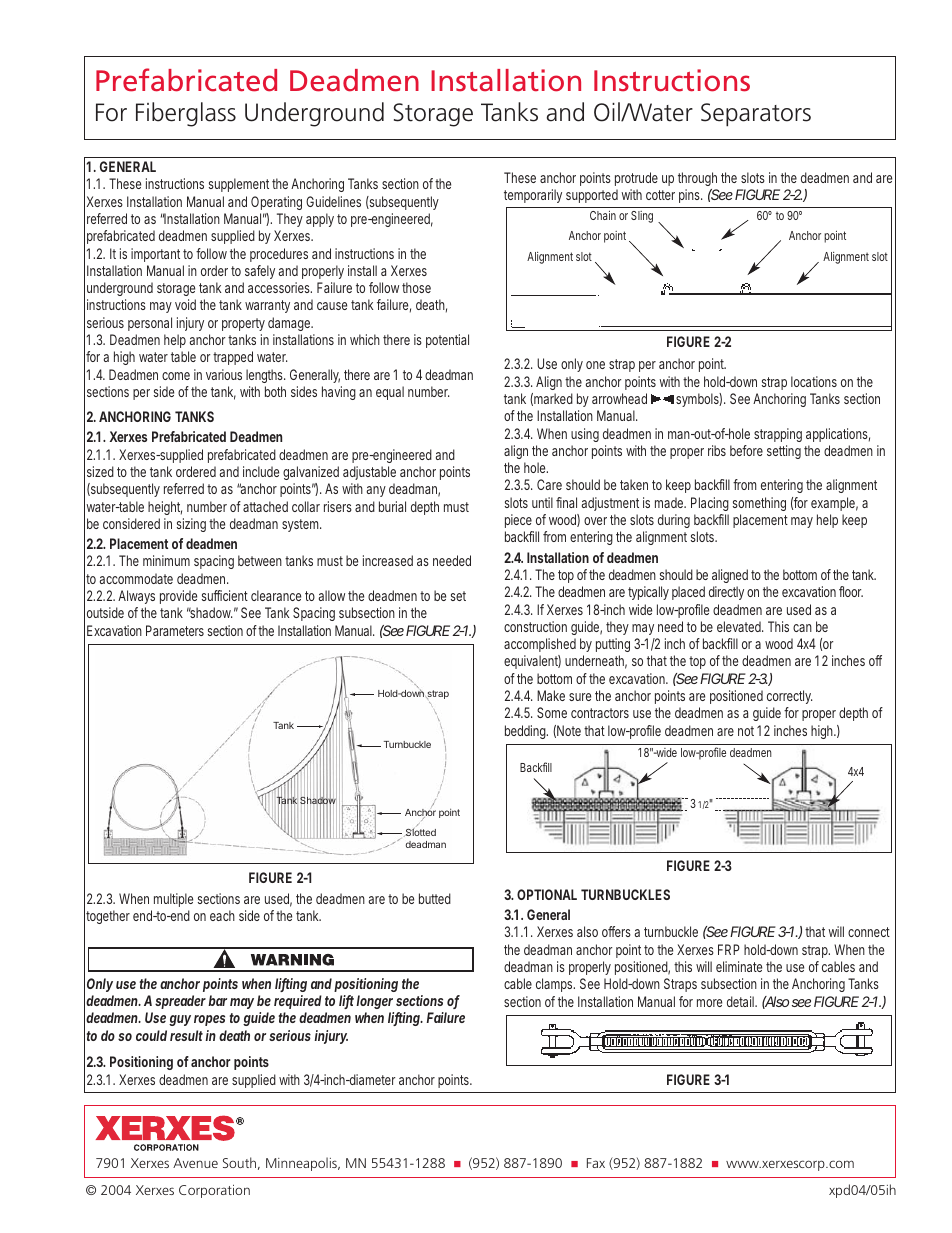  I want to click on temporarily, so click(533, 196).
